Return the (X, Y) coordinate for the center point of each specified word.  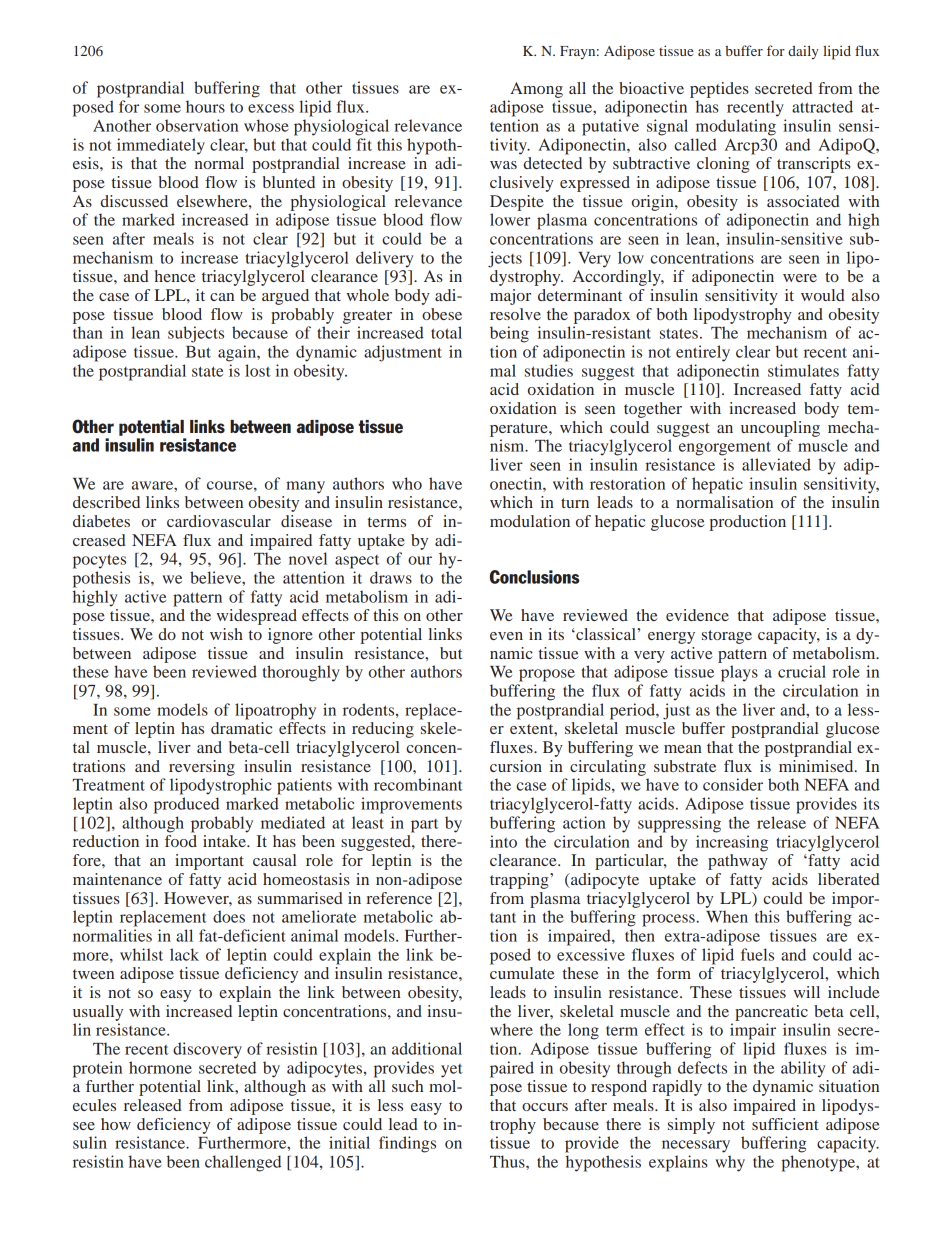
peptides (719, 90)
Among (536, 90)
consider (733, 784)
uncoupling (780, 429)
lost (258, 370)
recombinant (418, 784)
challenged (243, 1163)
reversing (202, 768)
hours (205, 106)
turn (575, 503)
